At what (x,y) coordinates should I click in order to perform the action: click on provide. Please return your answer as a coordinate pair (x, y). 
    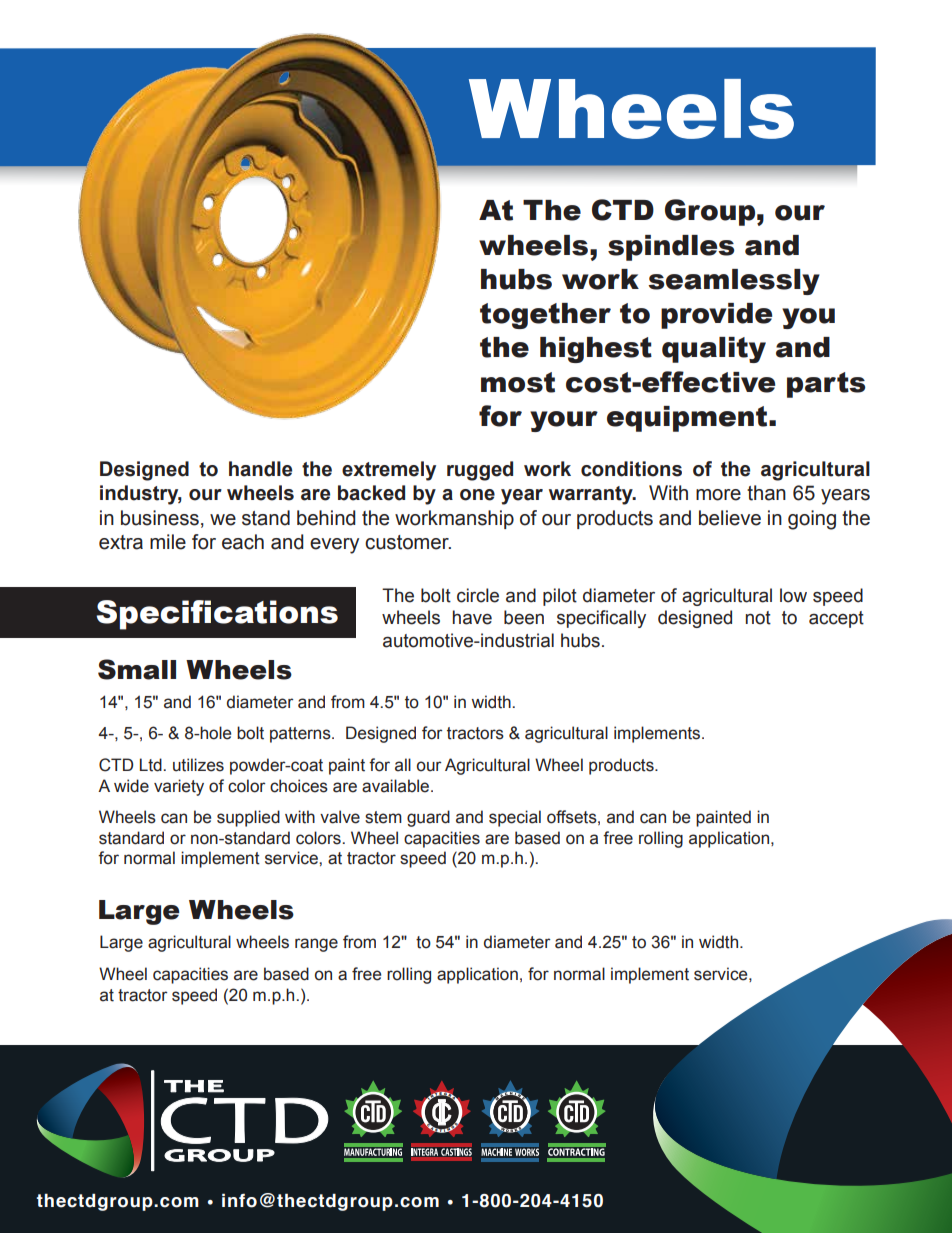
    Looking at the image, I should click on (716, 316).
